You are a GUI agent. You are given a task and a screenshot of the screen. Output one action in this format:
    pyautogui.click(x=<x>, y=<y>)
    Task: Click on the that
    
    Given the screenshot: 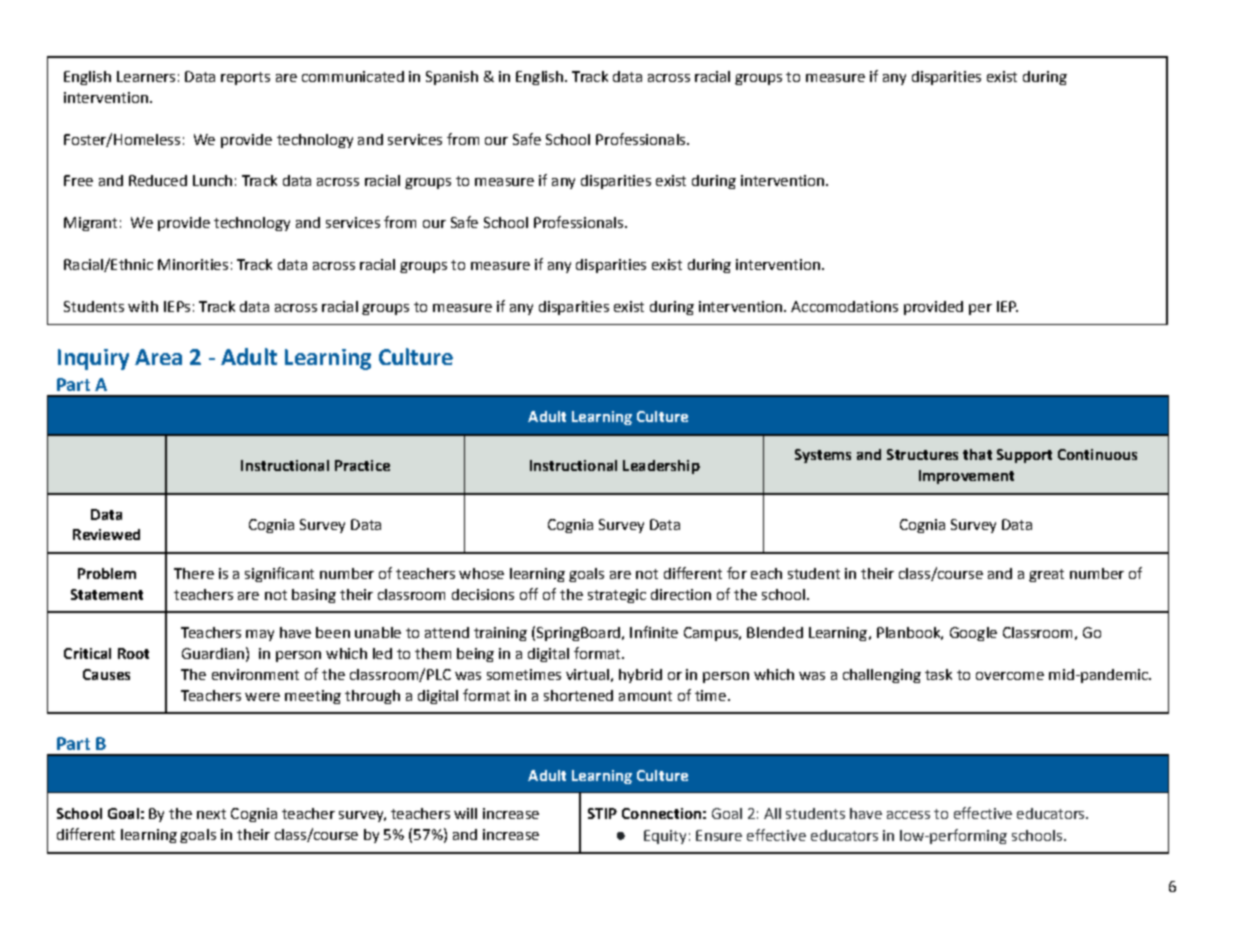 What is the action you would take?
    pyautogui.click(x=977, y=454)
